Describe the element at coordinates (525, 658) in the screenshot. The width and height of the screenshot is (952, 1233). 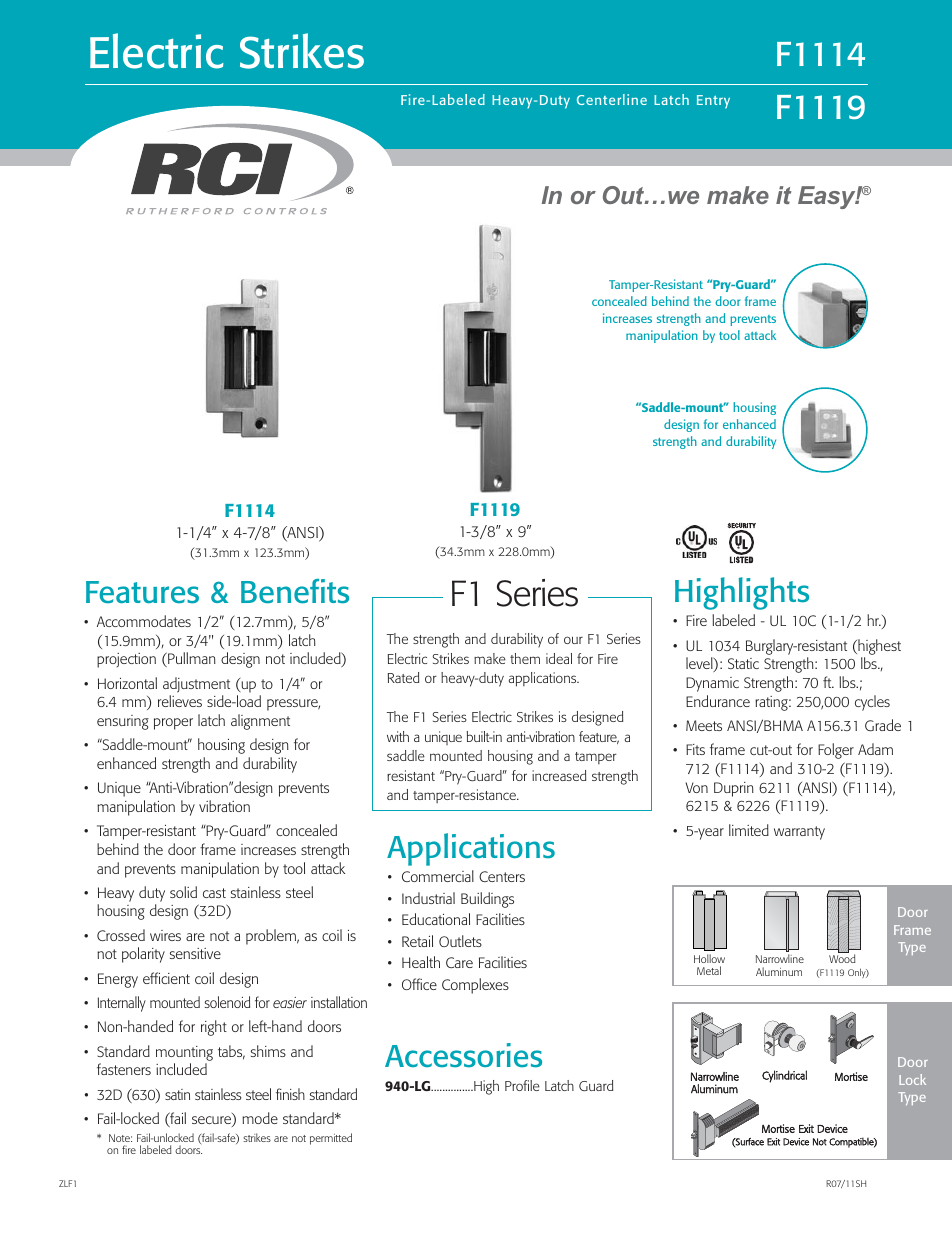
I see `them` at that location.
